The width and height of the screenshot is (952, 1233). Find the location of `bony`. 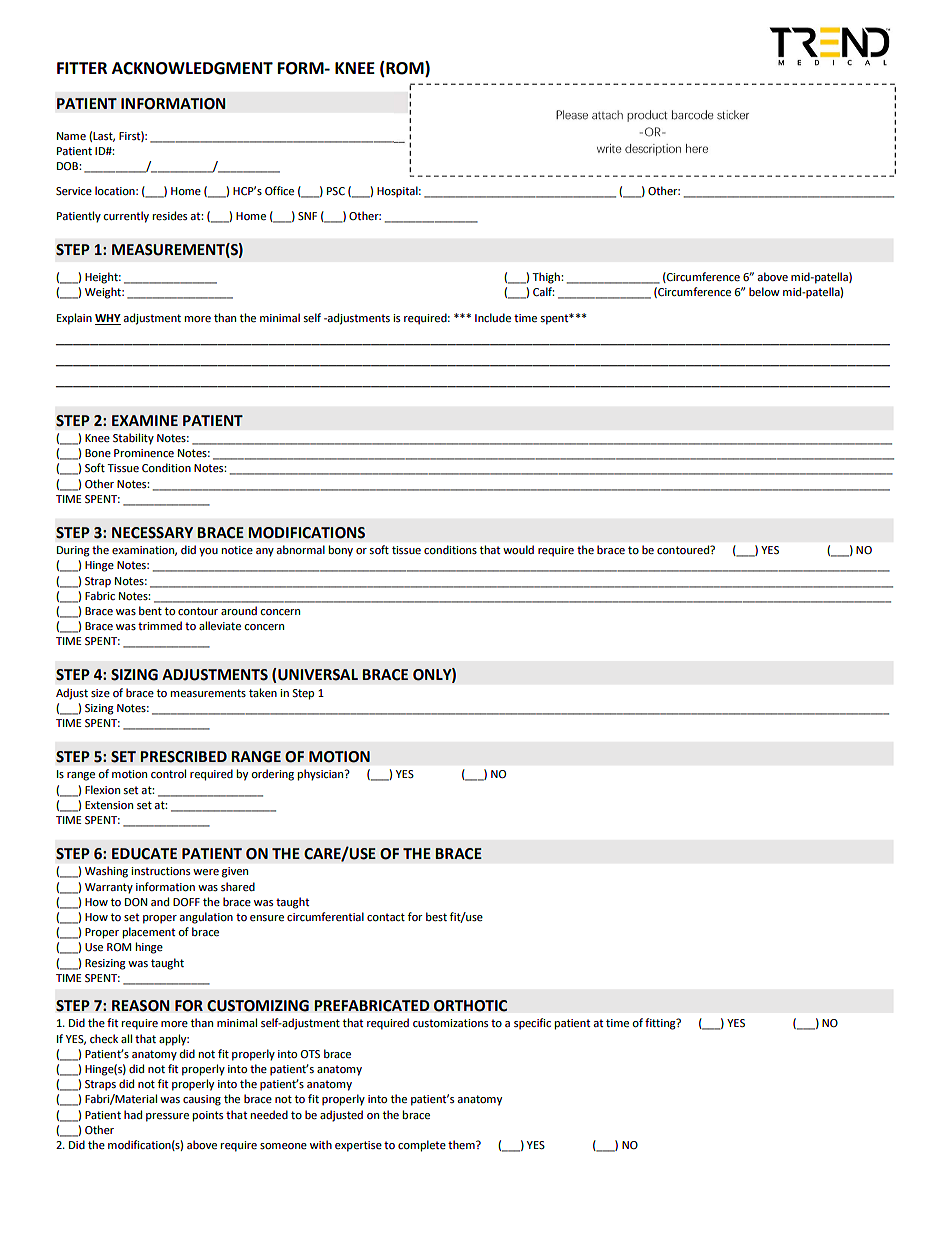

bony is located at coordinates (341, 551).
